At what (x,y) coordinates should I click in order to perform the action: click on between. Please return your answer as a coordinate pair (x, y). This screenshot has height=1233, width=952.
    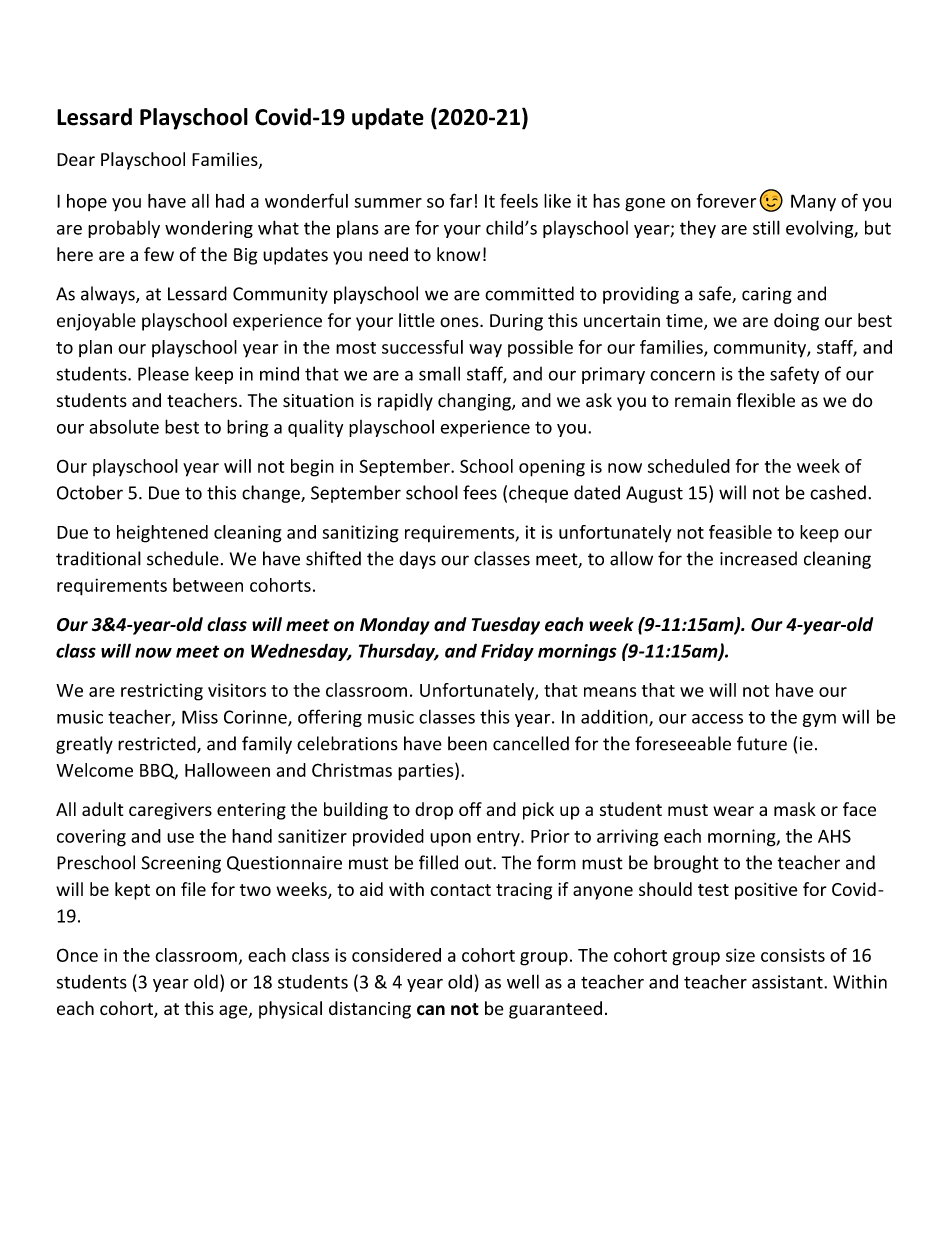
    Looking at the image, I should click on (208, 585).
